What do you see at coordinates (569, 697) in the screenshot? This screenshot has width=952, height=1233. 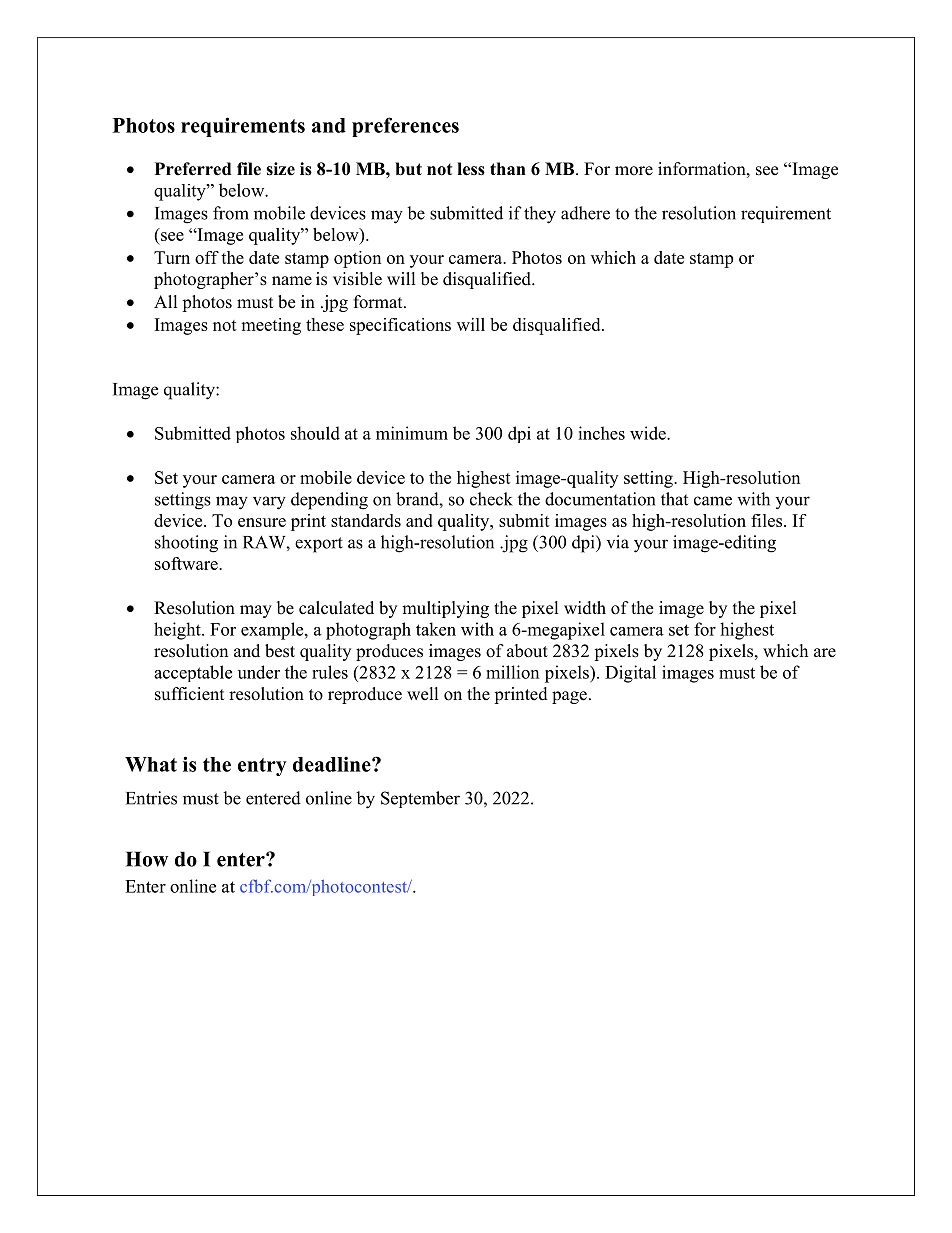 I see `page` at bounding box center [569, 697].
